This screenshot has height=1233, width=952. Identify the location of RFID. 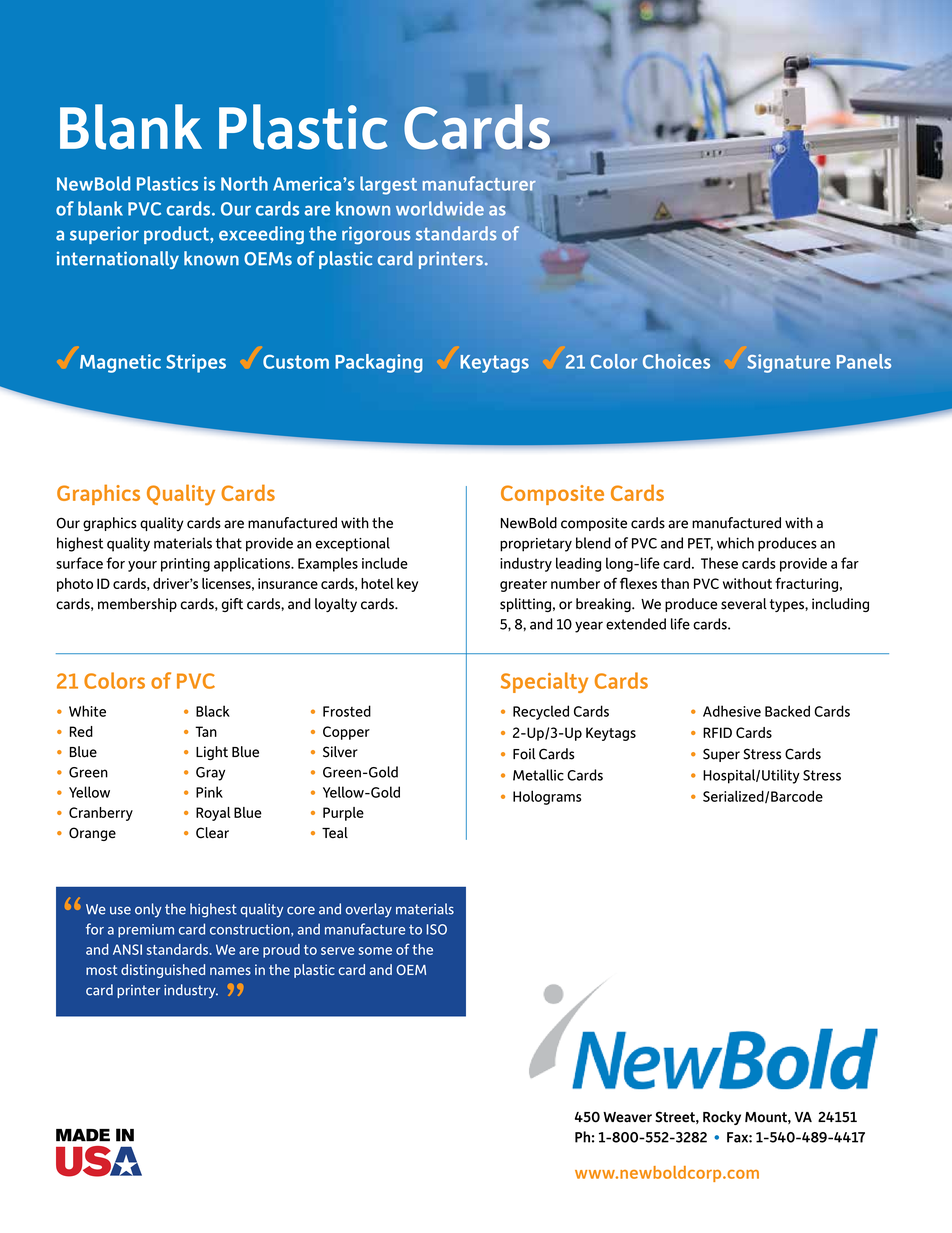
(717, 732).
